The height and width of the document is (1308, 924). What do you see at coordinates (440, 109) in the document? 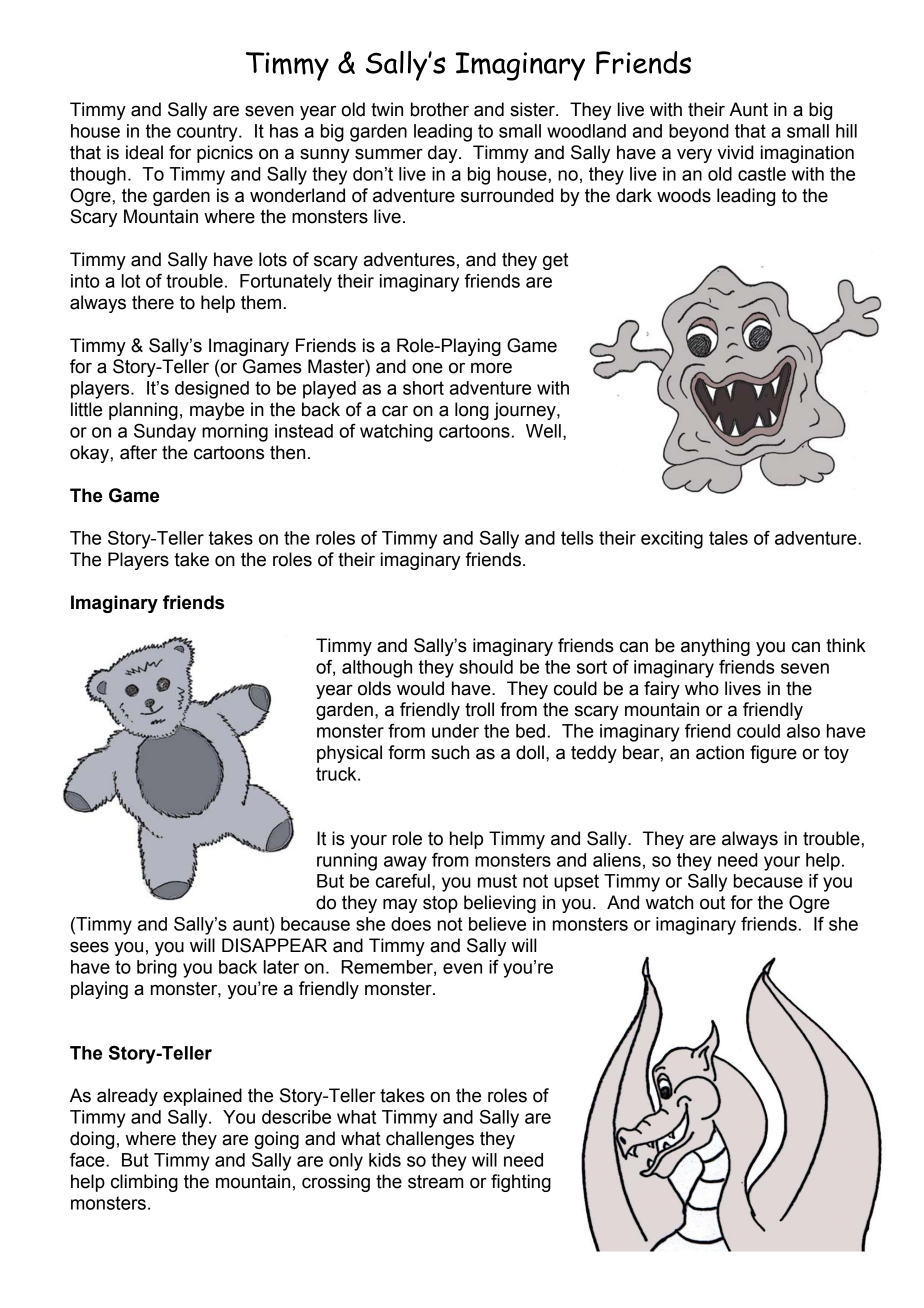
I see `brother` at bounding box center [440, 109].
